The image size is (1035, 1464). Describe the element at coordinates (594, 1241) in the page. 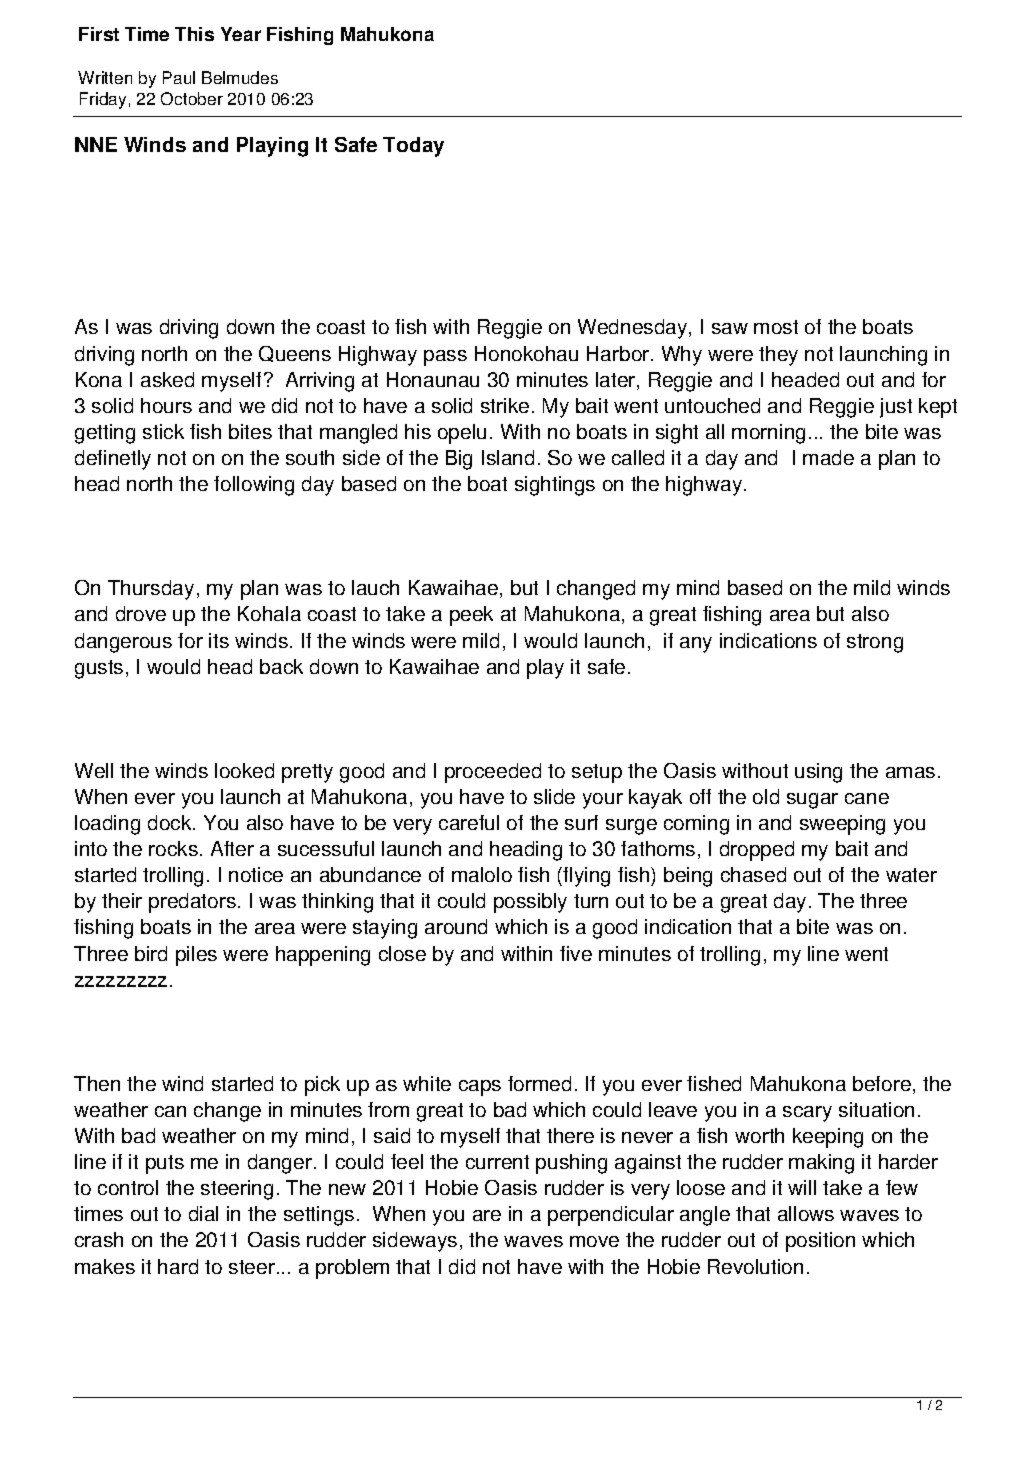

I see `move` at that location.
